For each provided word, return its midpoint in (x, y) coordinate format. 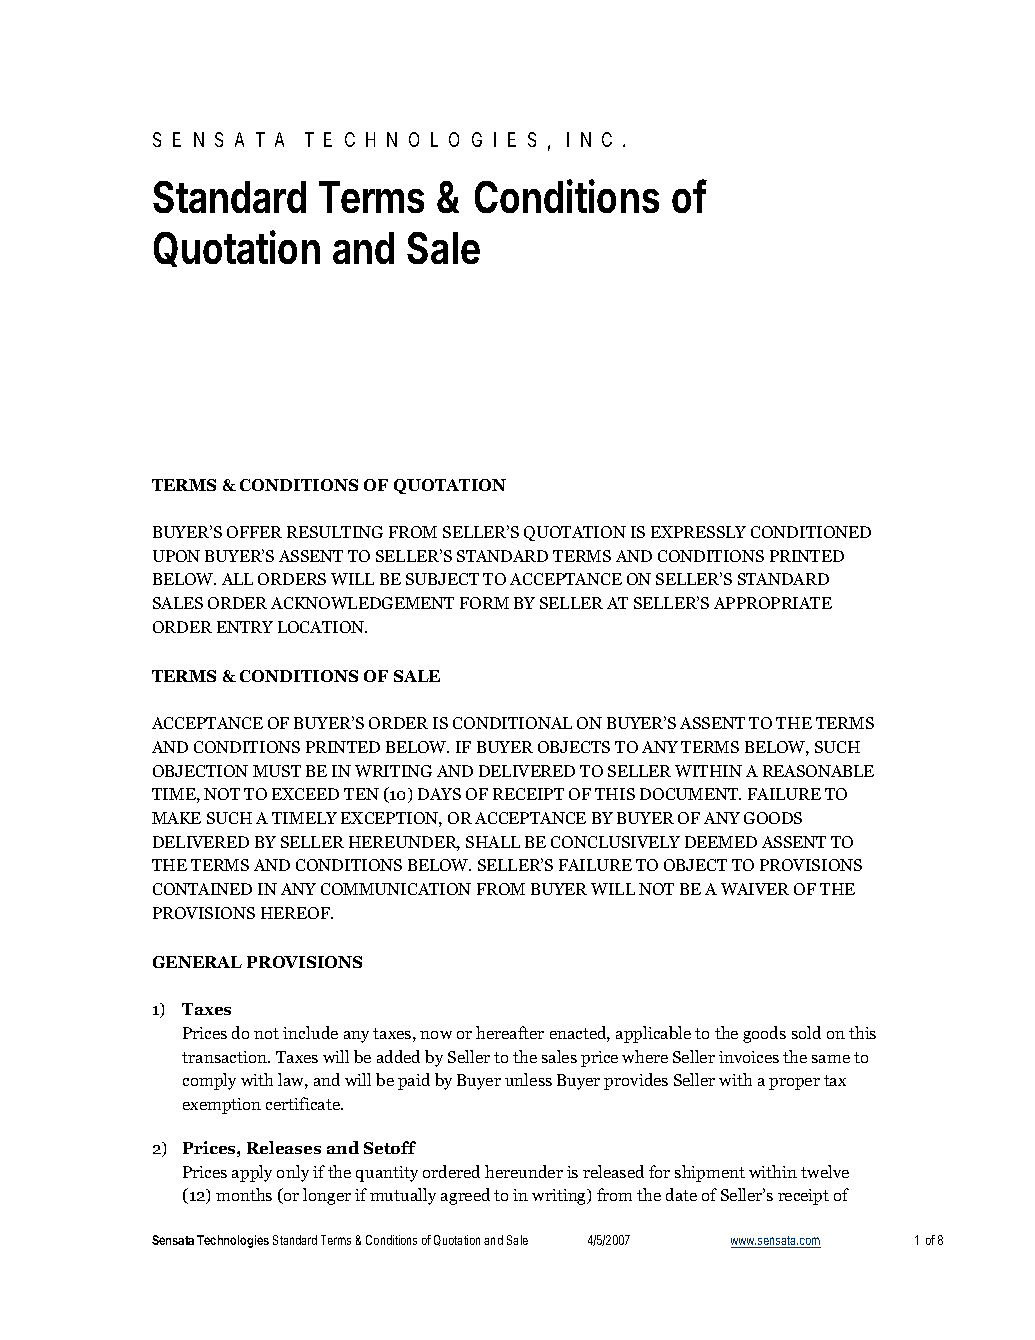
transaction (225, 1057)
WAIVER (755, 889)
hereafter (510, 1032)
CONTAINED (202, 889)
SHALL (493, 842)
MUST (277, 771)
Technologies (233, 1241)
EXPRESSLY (698, 532)
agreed (465, 1196)
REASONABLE (818, 771)
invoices (749, 1057)
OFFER (254, 532)
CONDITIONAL (512, 723)
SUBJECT (442, 579)
